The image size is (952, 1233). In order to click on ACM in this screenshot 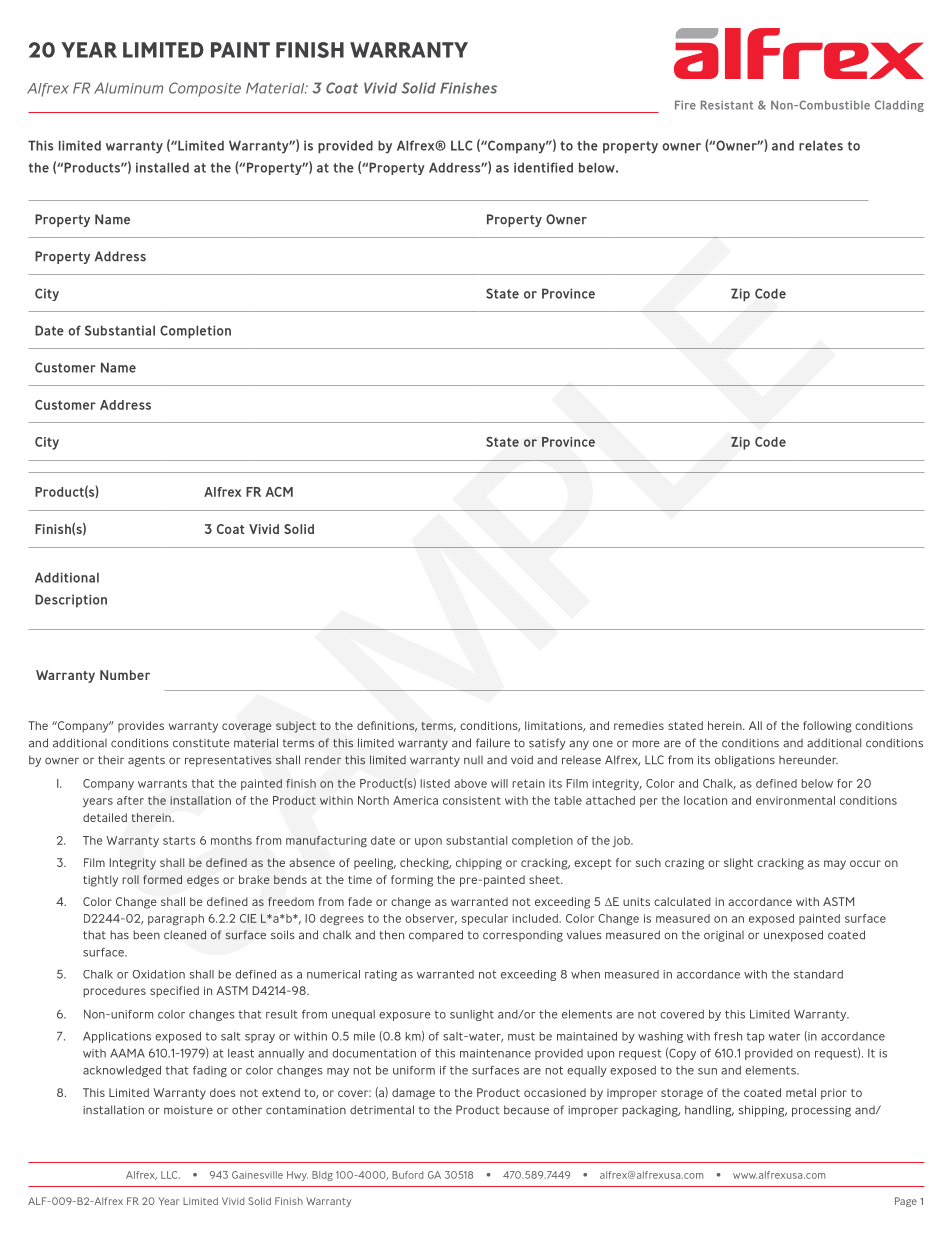, I will do `click(279, 492)`.
